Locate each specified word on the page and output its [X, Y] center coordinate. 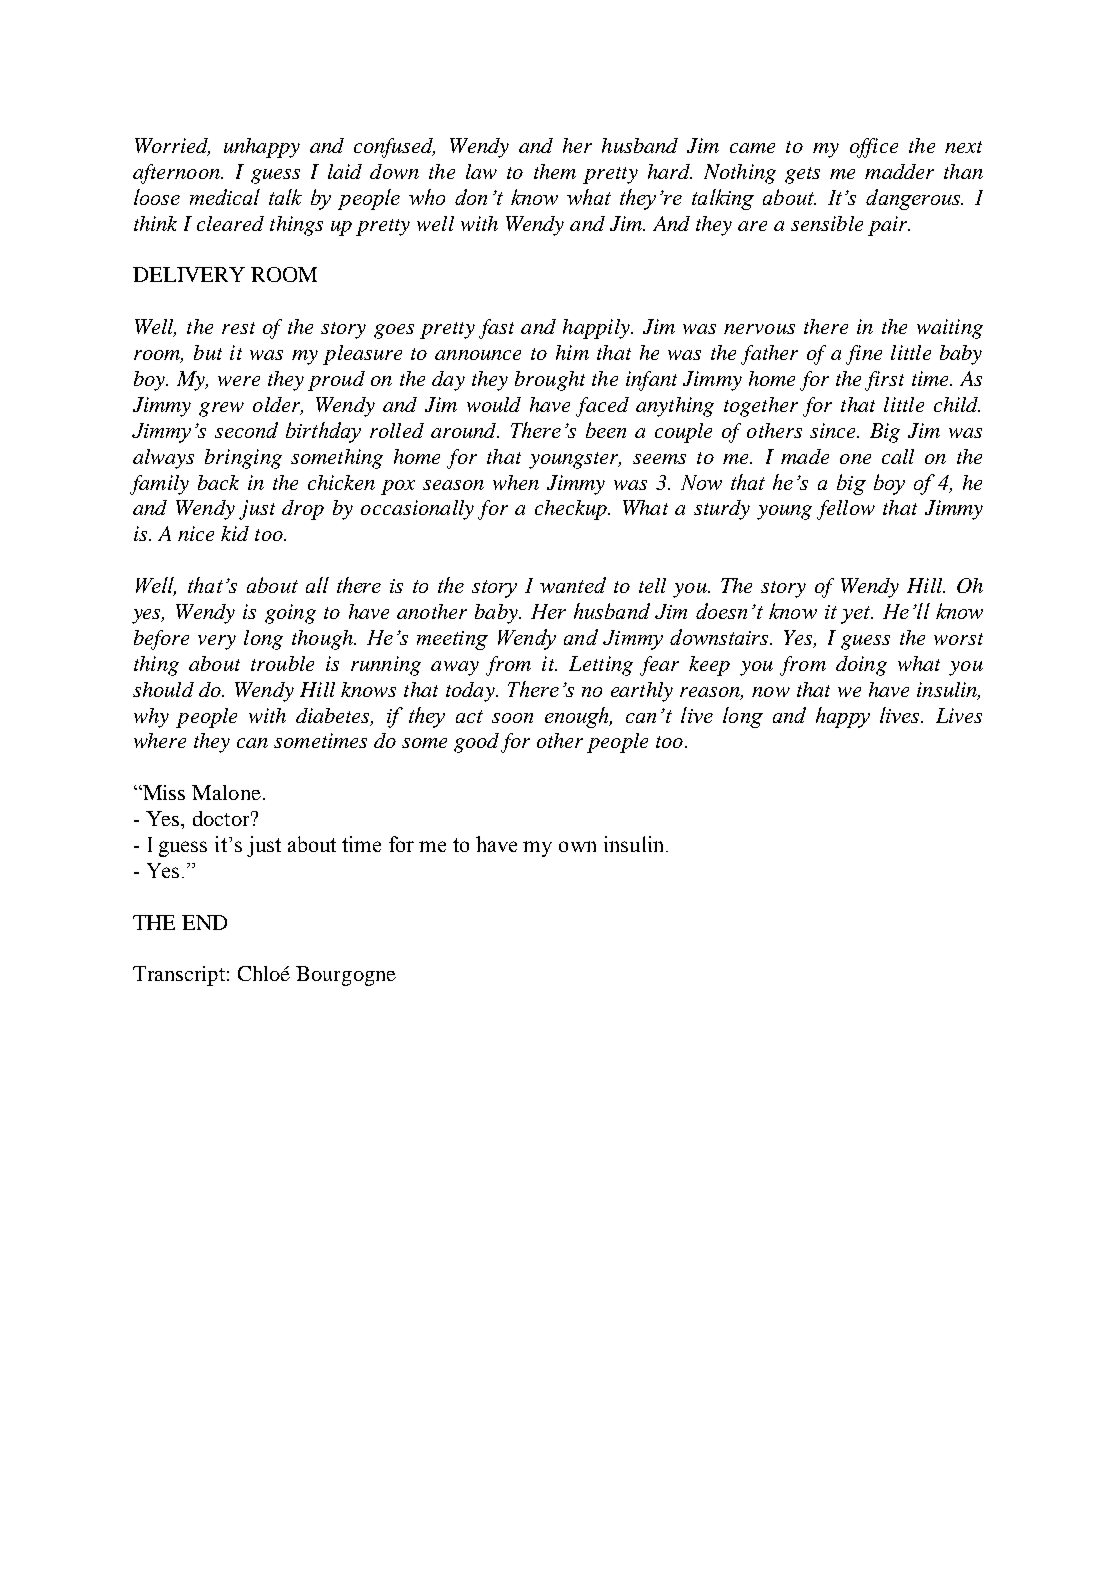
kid [235, 533]
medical [225, 197]
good [476, 743]
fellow [846, 510]
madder [899, 171]
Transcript [179, 976]
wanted [573, 585]
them [555, 171]
